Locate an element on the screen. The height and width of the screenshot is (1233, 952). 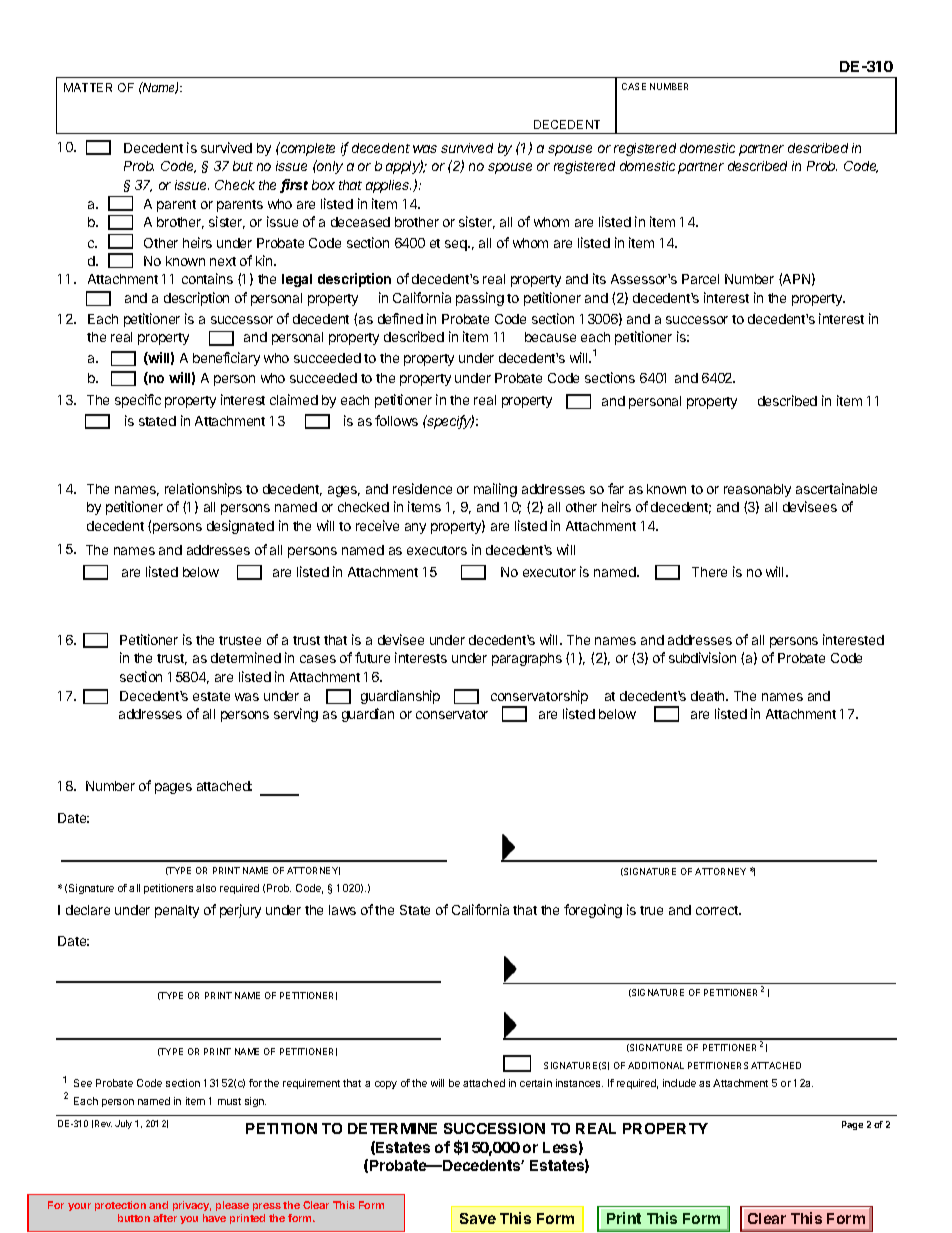
laws is located at coordinates (342, 910).
